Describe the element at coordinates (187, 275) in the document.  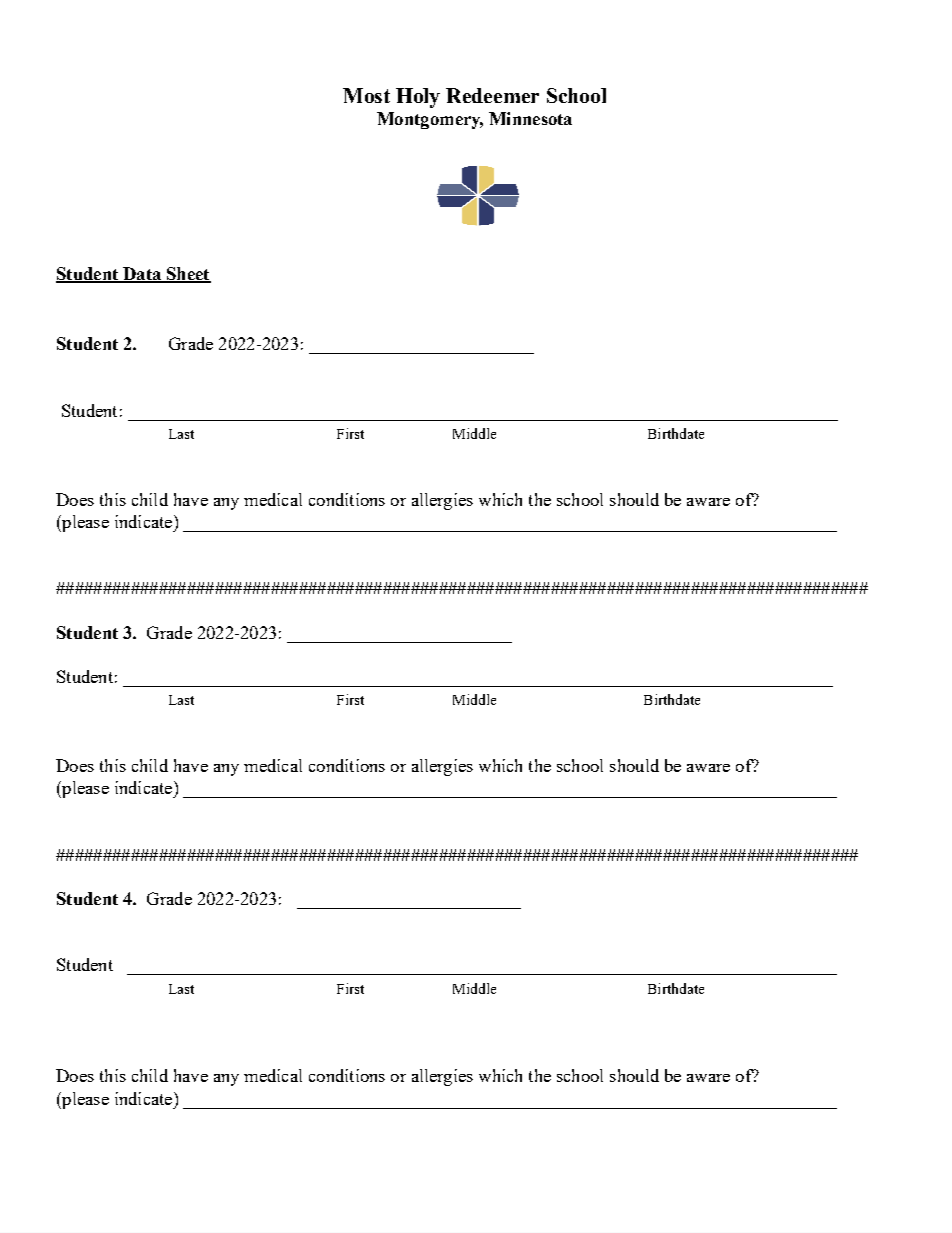
I see `Sheet` at that location.
